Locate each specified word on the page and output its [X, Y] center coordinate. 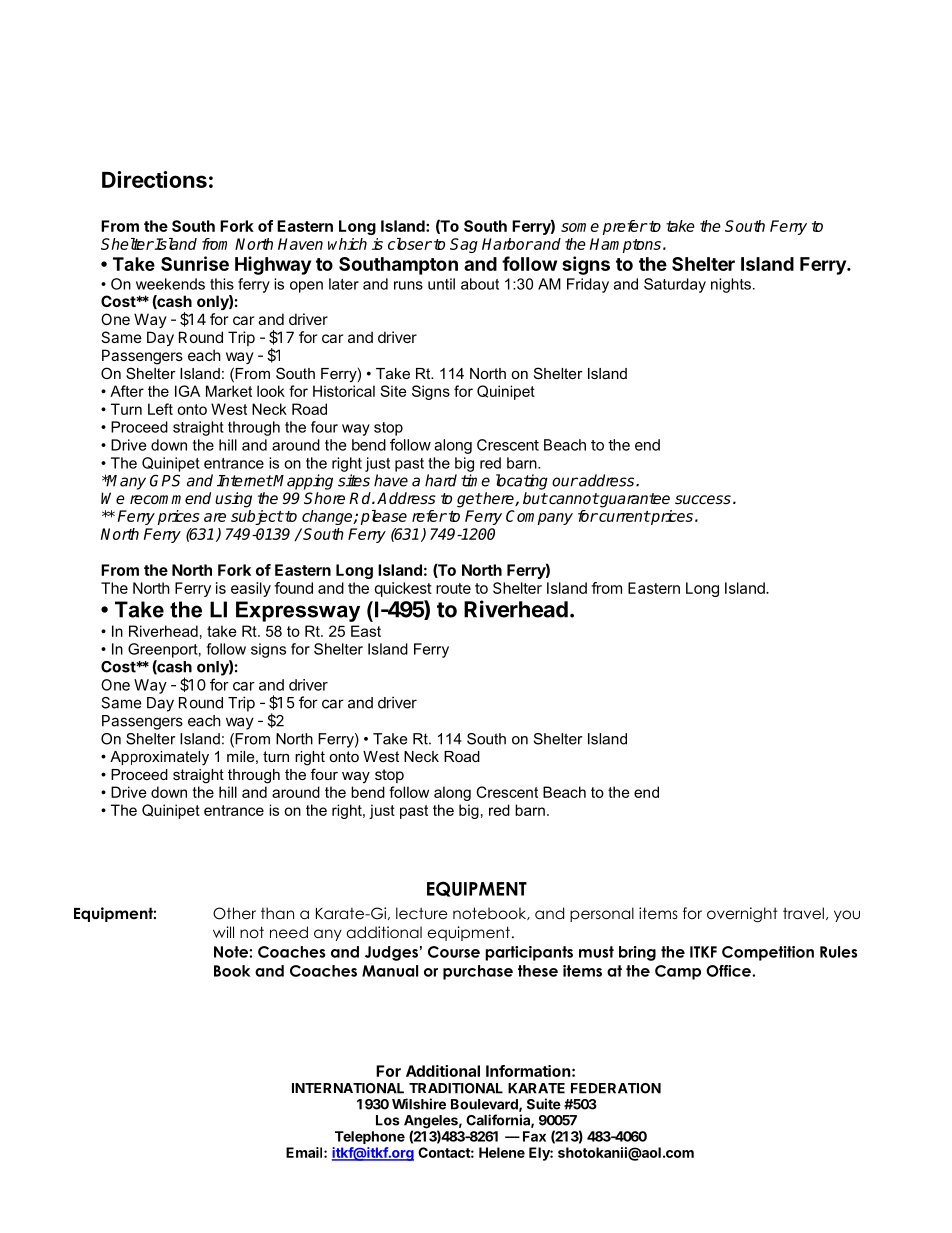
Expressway [298, 611]
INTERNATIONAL [348, 1088]
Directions [154, 179]
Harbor [507, 244]
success [703, 499]
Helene [502, 1152]
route [453, 588]
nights [731, 285]
